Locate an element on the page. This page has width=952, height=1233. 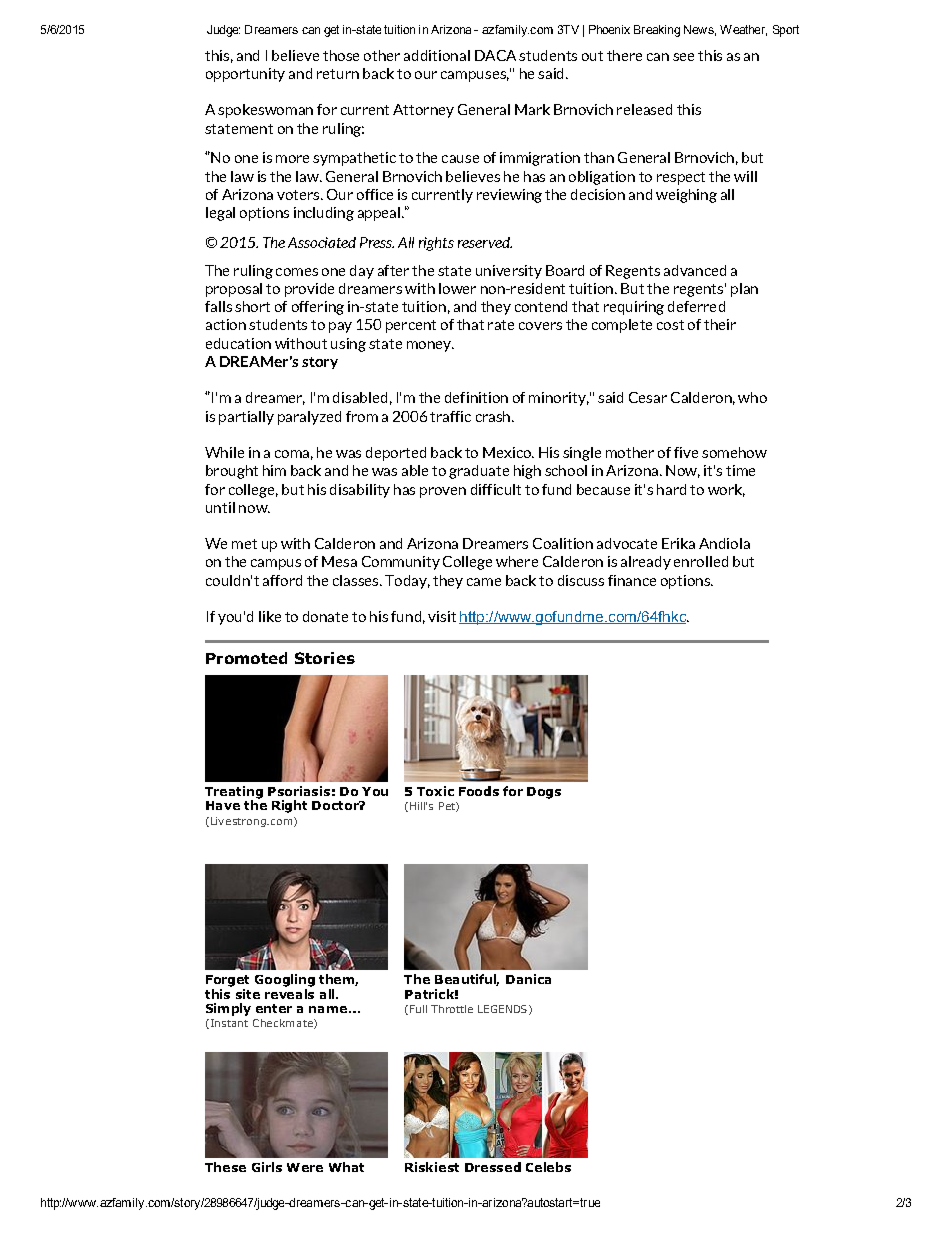
afford is located at coordinates (282, 580).
